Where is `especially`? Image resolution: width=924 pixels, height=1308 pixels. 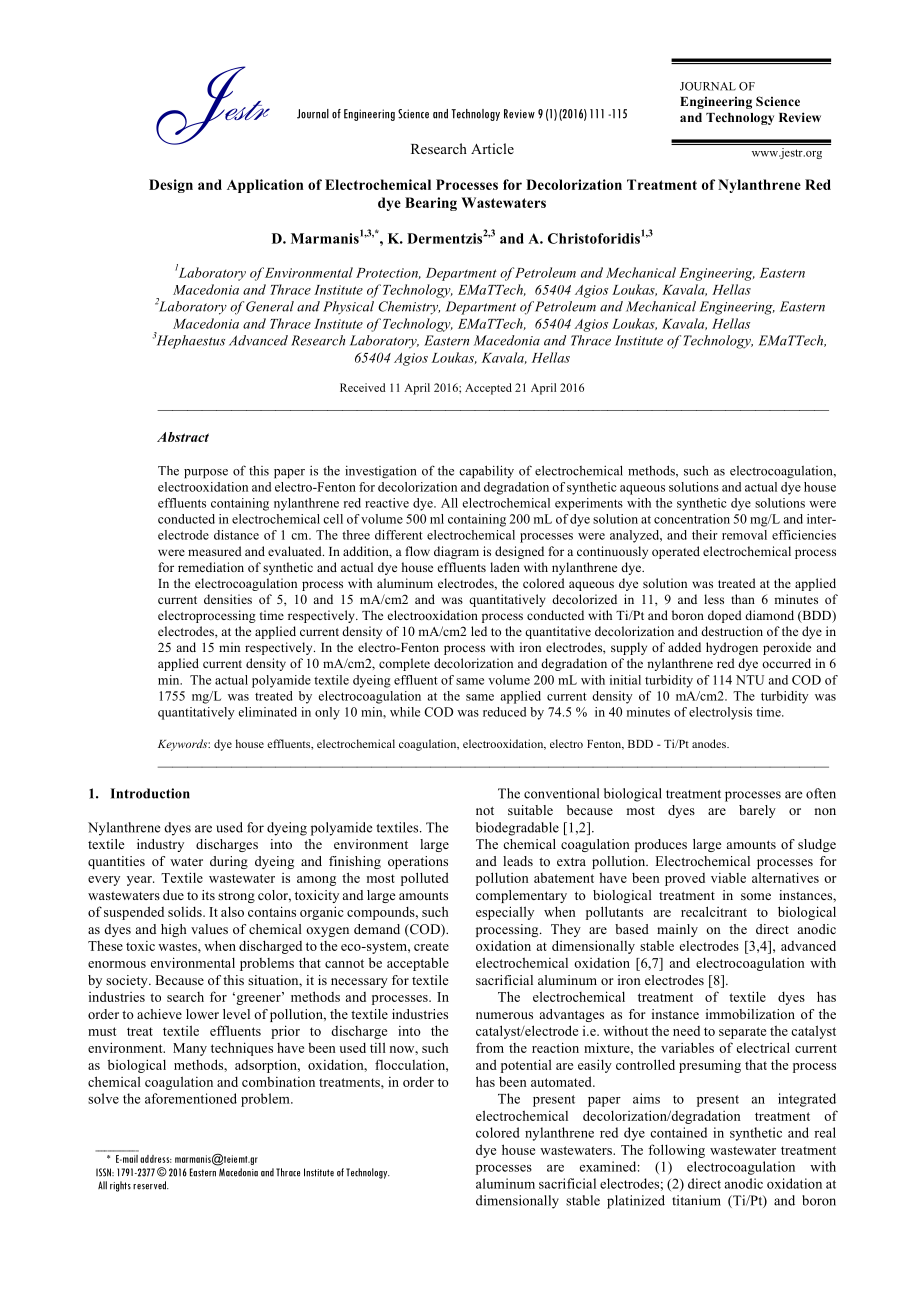 especially is located at coordinates (505, 913).
